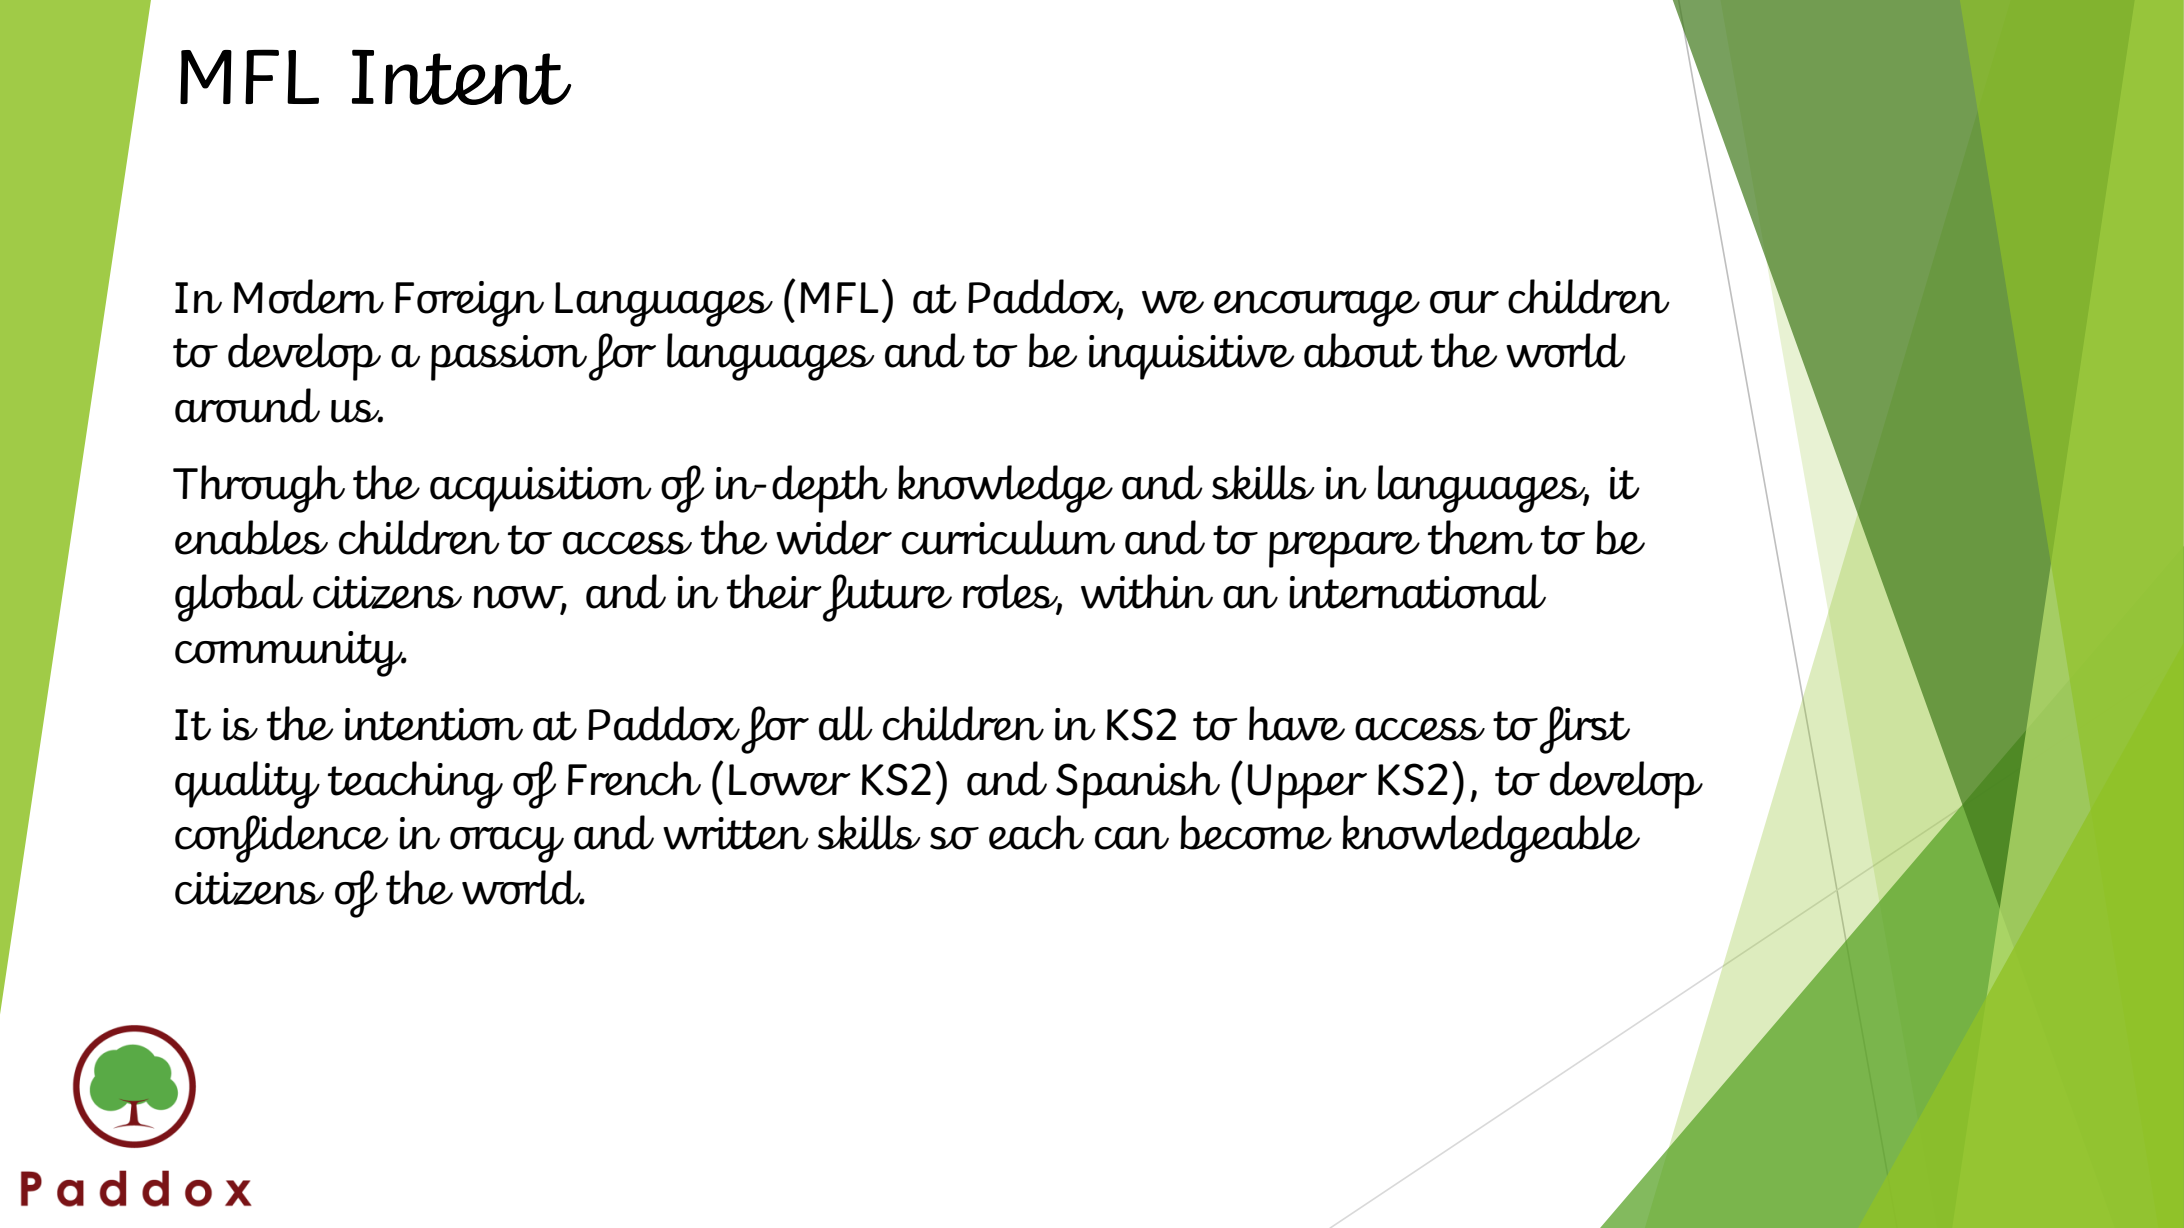 The height and width of the screenshot is (1228, 2184). Describe the element at coordinates (247, 405) in the screenshot. I see `around` at that location.
